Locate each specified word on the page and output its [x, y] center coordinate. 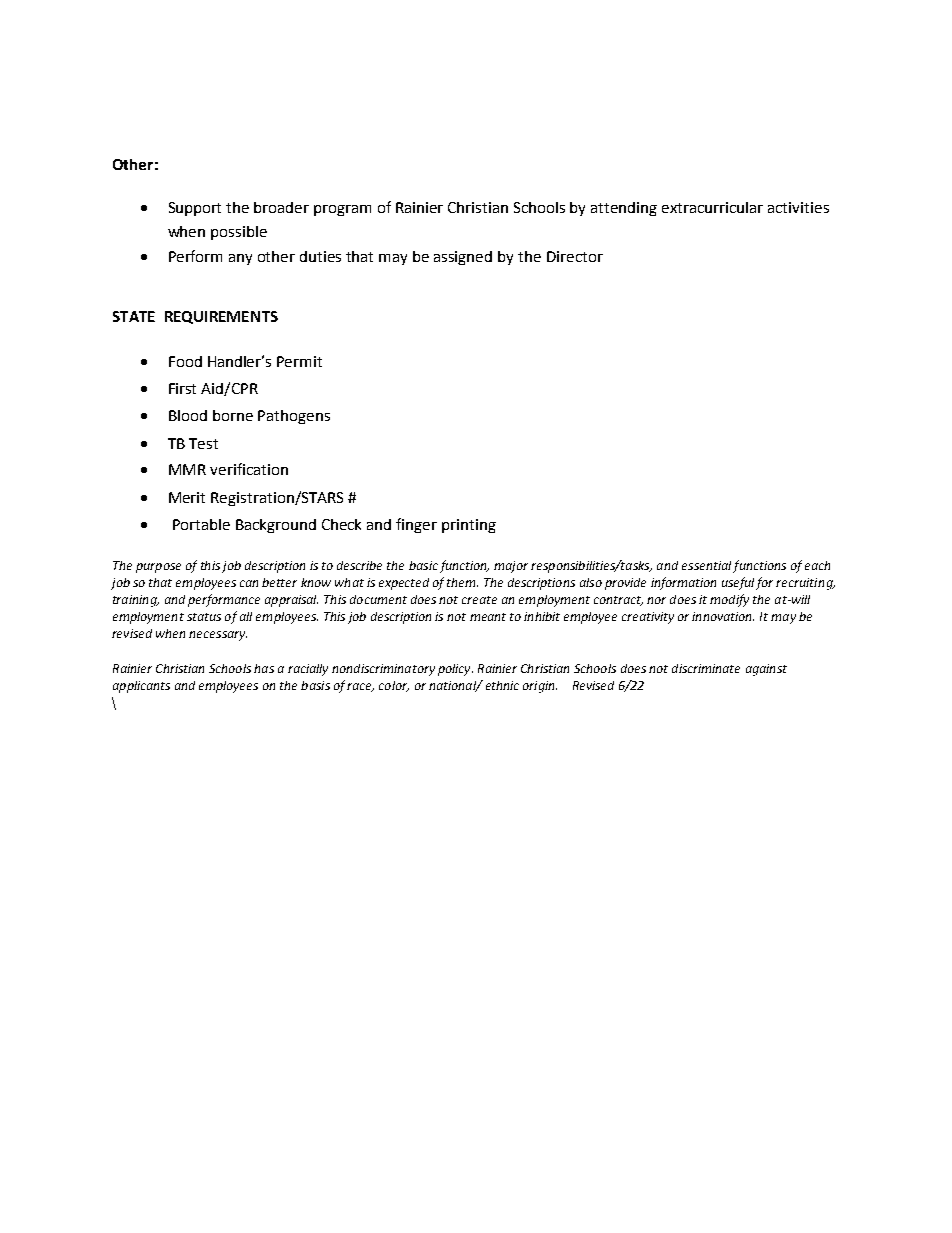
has [264, 668]
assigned [463, 258]
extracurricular [712, 207]
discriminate [706, 668]
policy [455, 670]
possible [239, 233]
